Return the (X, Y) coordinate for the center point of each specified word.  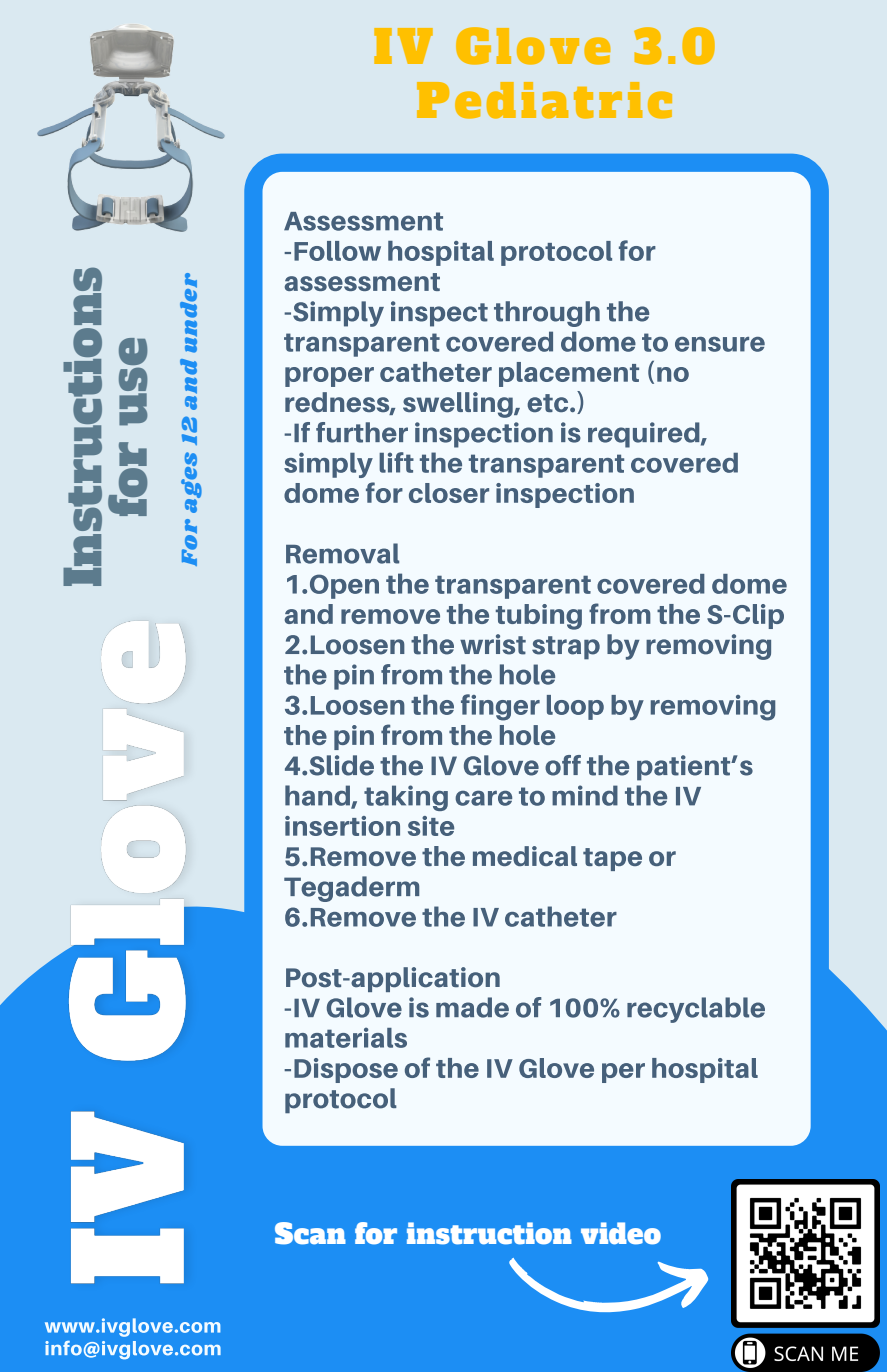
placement (569, 374)
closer (449, 493)
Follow (337, 251)
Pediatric (544, 100)
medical (525, 856)
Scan (310, 1233)
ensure (720, 344)
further (362, 432)
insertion (342, 826)
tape (612, 859)
